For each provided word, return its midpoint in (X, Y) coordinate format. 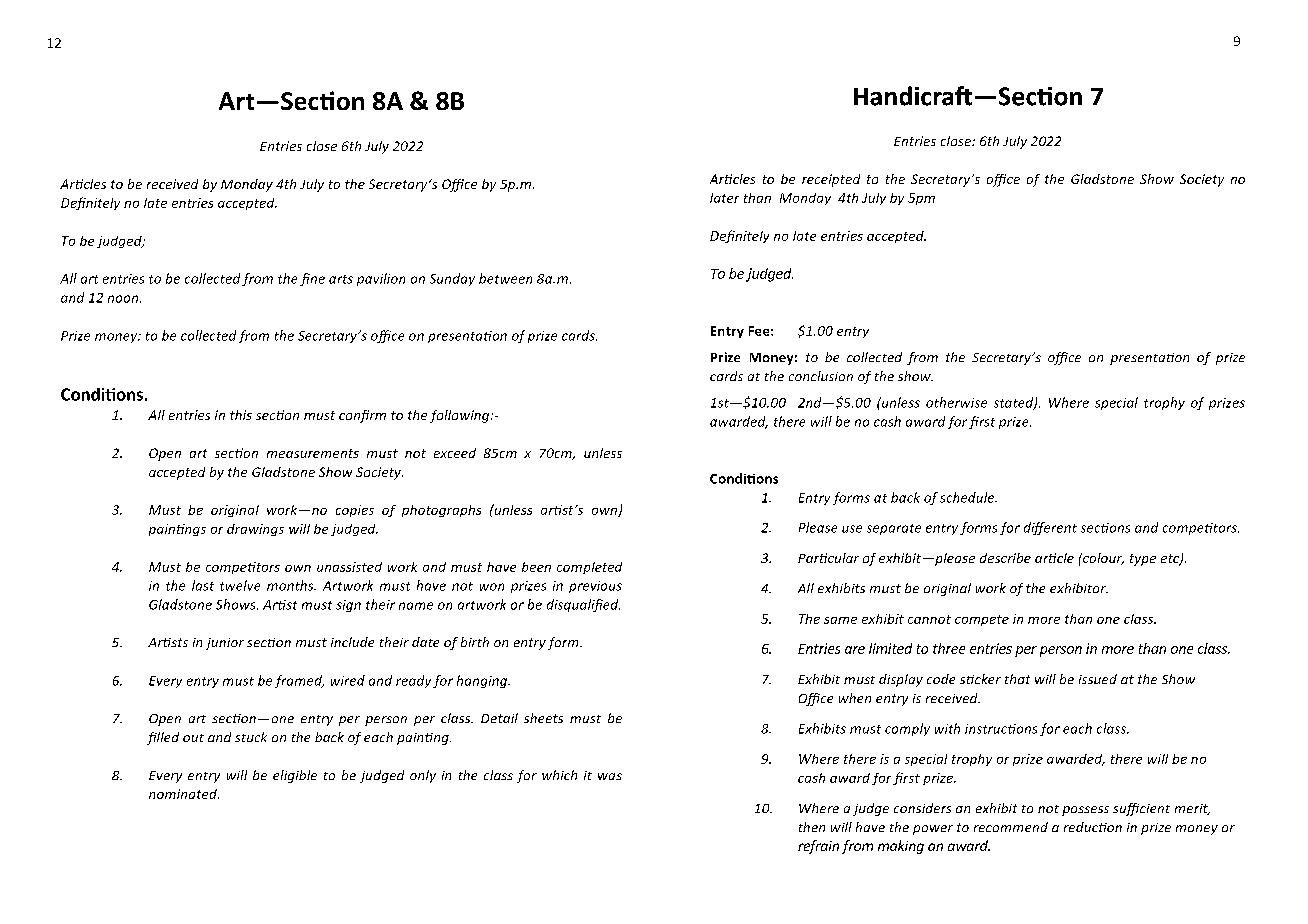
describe (1005, 558)
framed (299, 681)
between (505, 278)
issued (1098, 679)
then (812, 827)
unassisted (349, 567)
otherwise (956, 402)
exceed (455, 453)
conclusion (821, 376)
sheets (543, 718)
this (241, 415)
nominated (184, 794)
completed (589, 568)
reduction (1093, 827)
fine (312, 279)
